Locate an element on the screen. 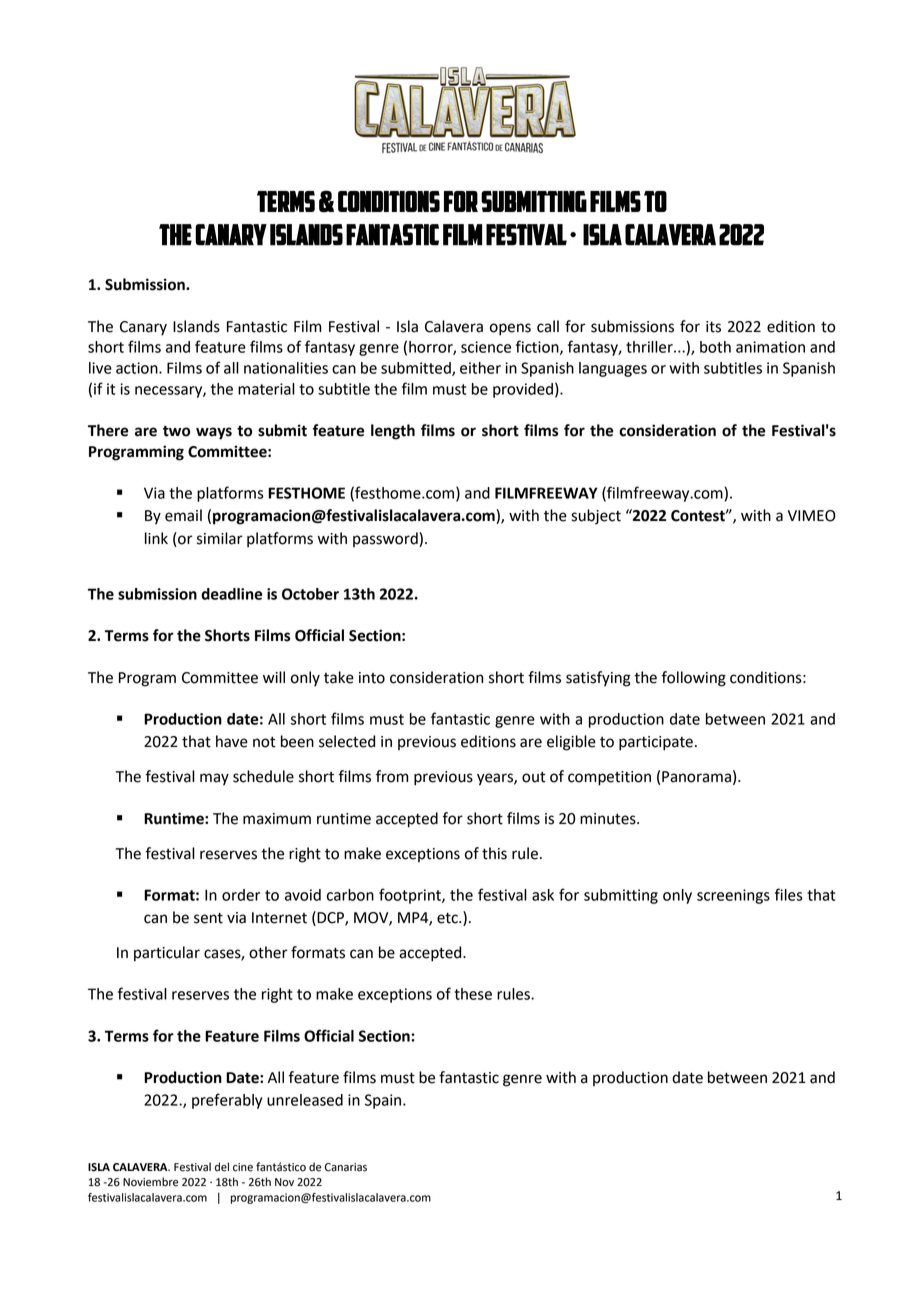  action is located at coordinates (138, 368).
